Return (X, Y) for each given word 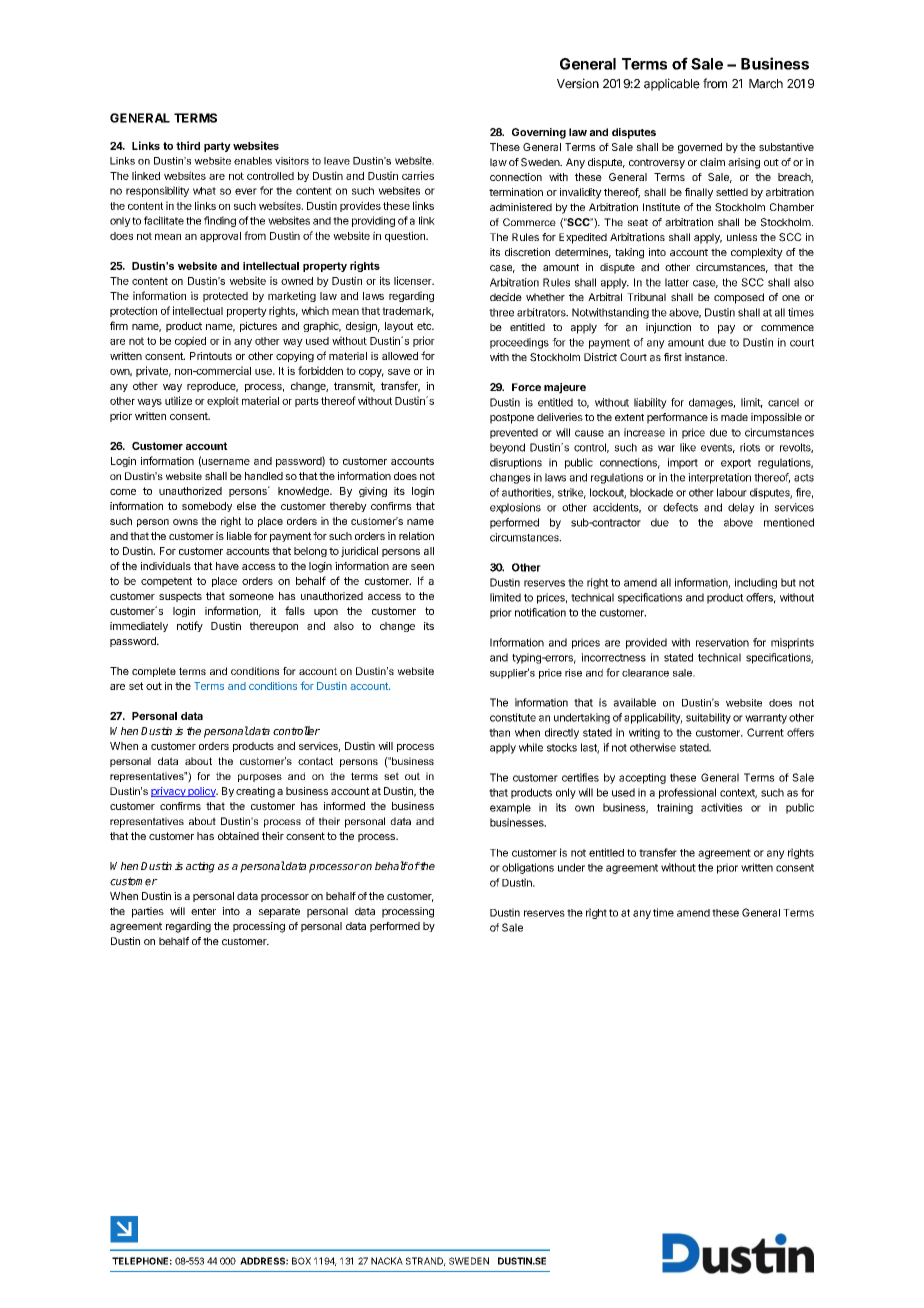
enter (203, 911)
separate (279, 913)
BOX (301, 1261)
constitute (513, 717)
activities (722, 807)
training (675, 808)
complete (154, 672)
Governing (539, 133)
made (734, 417)
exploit (223, 401)
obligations (528, 868)
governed (700, 148)
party (217, 147)
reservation (722, 642)
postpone (512, 419)
